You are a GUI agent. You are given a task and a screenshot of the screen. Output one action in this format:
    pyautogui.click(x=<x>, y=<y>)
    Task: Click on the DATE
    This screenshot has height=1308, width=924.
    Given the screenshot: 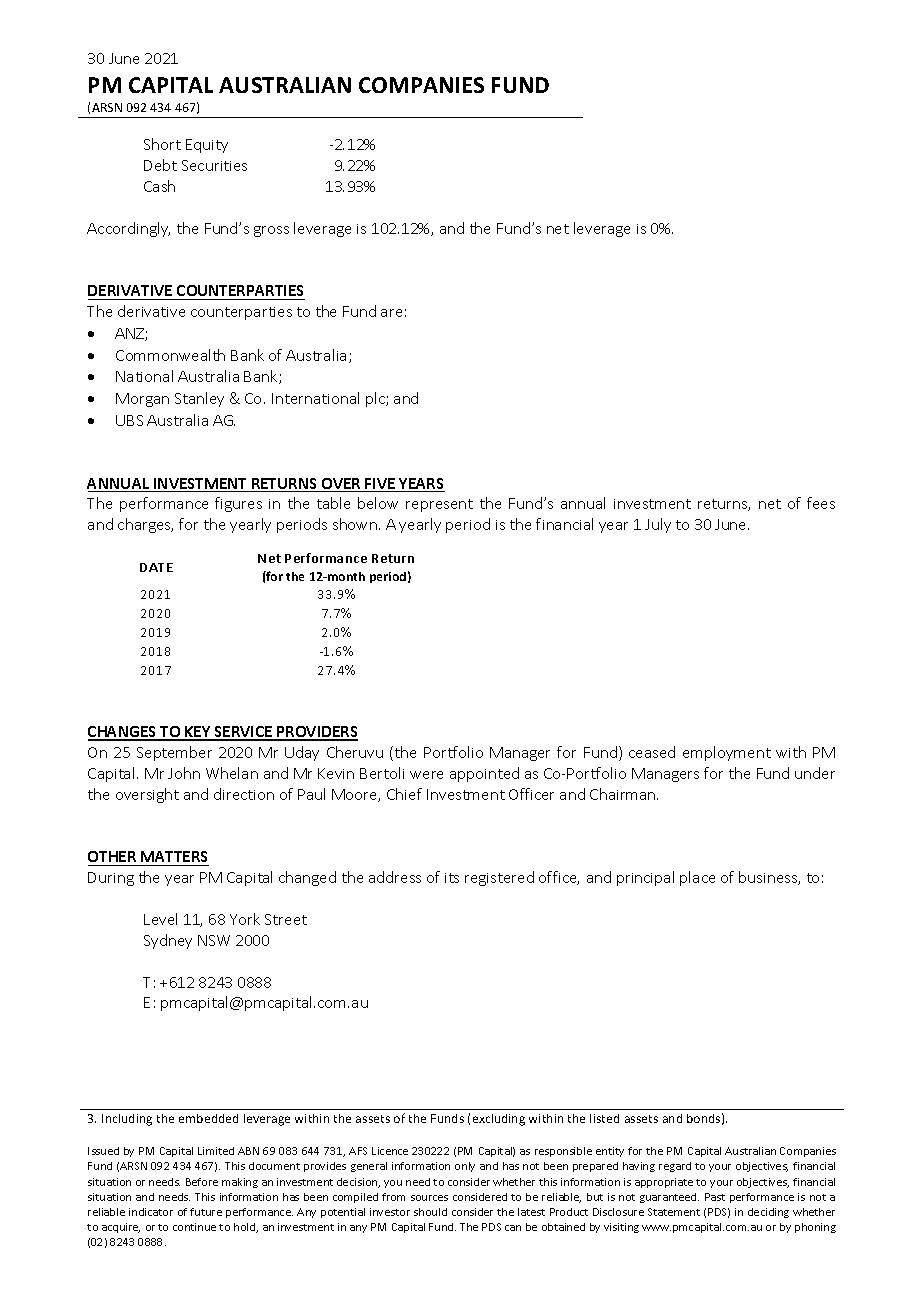 What is the action you would take?
    pyautogui.click(x=156, y=567)
